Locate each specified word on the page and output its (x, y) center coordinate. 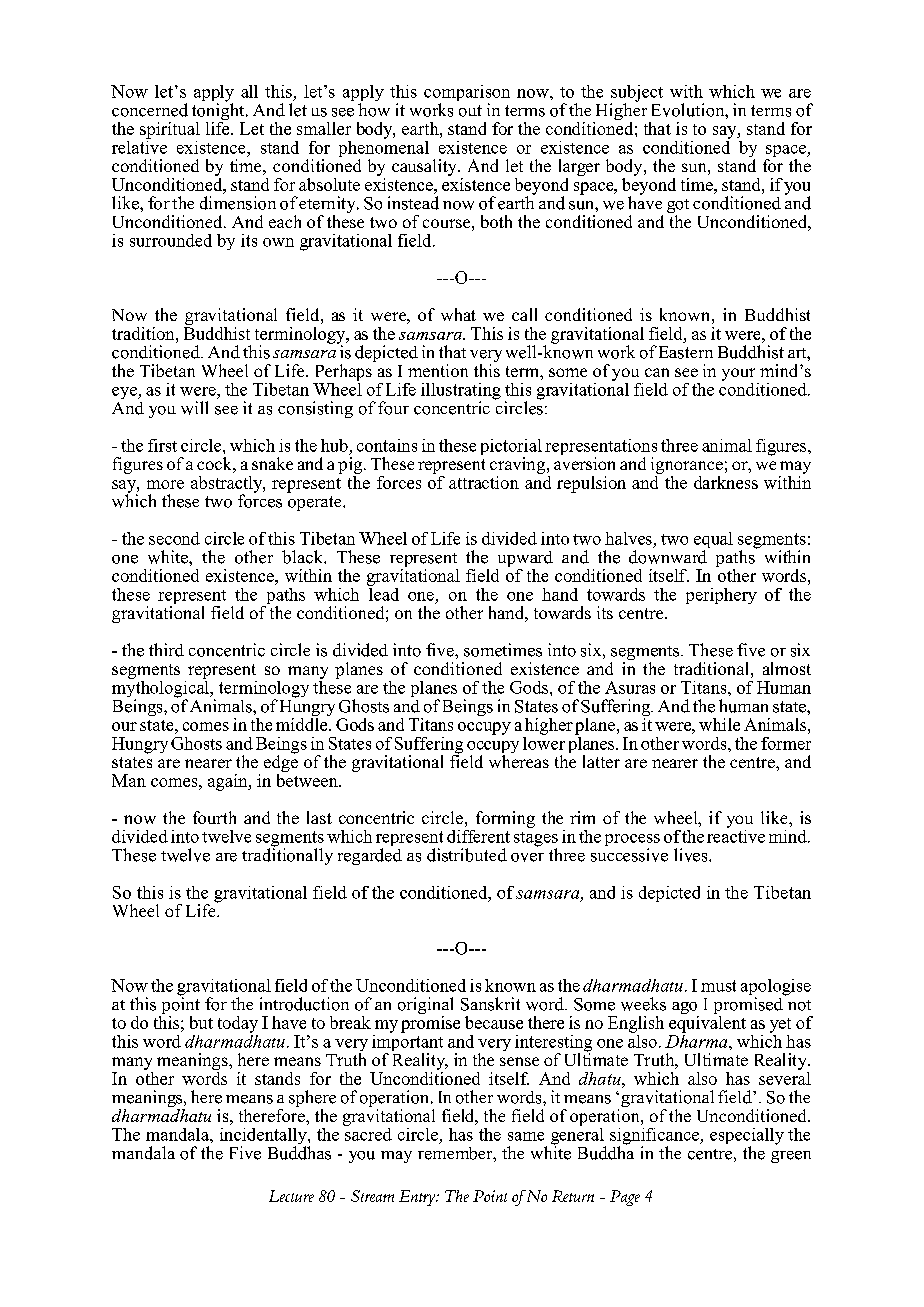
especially (747, 1137)
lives (692, 855)
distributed (467, 855)
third (166, 650)
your (738, 374)
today (238, 1024)
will (194, 408)
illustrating (461, 392)
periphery (721, 596)
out (470, 111)
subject (637, 94)
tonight (219, 112)
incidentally (264, 1137)
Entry (418, 1198)
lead (383, 593)
